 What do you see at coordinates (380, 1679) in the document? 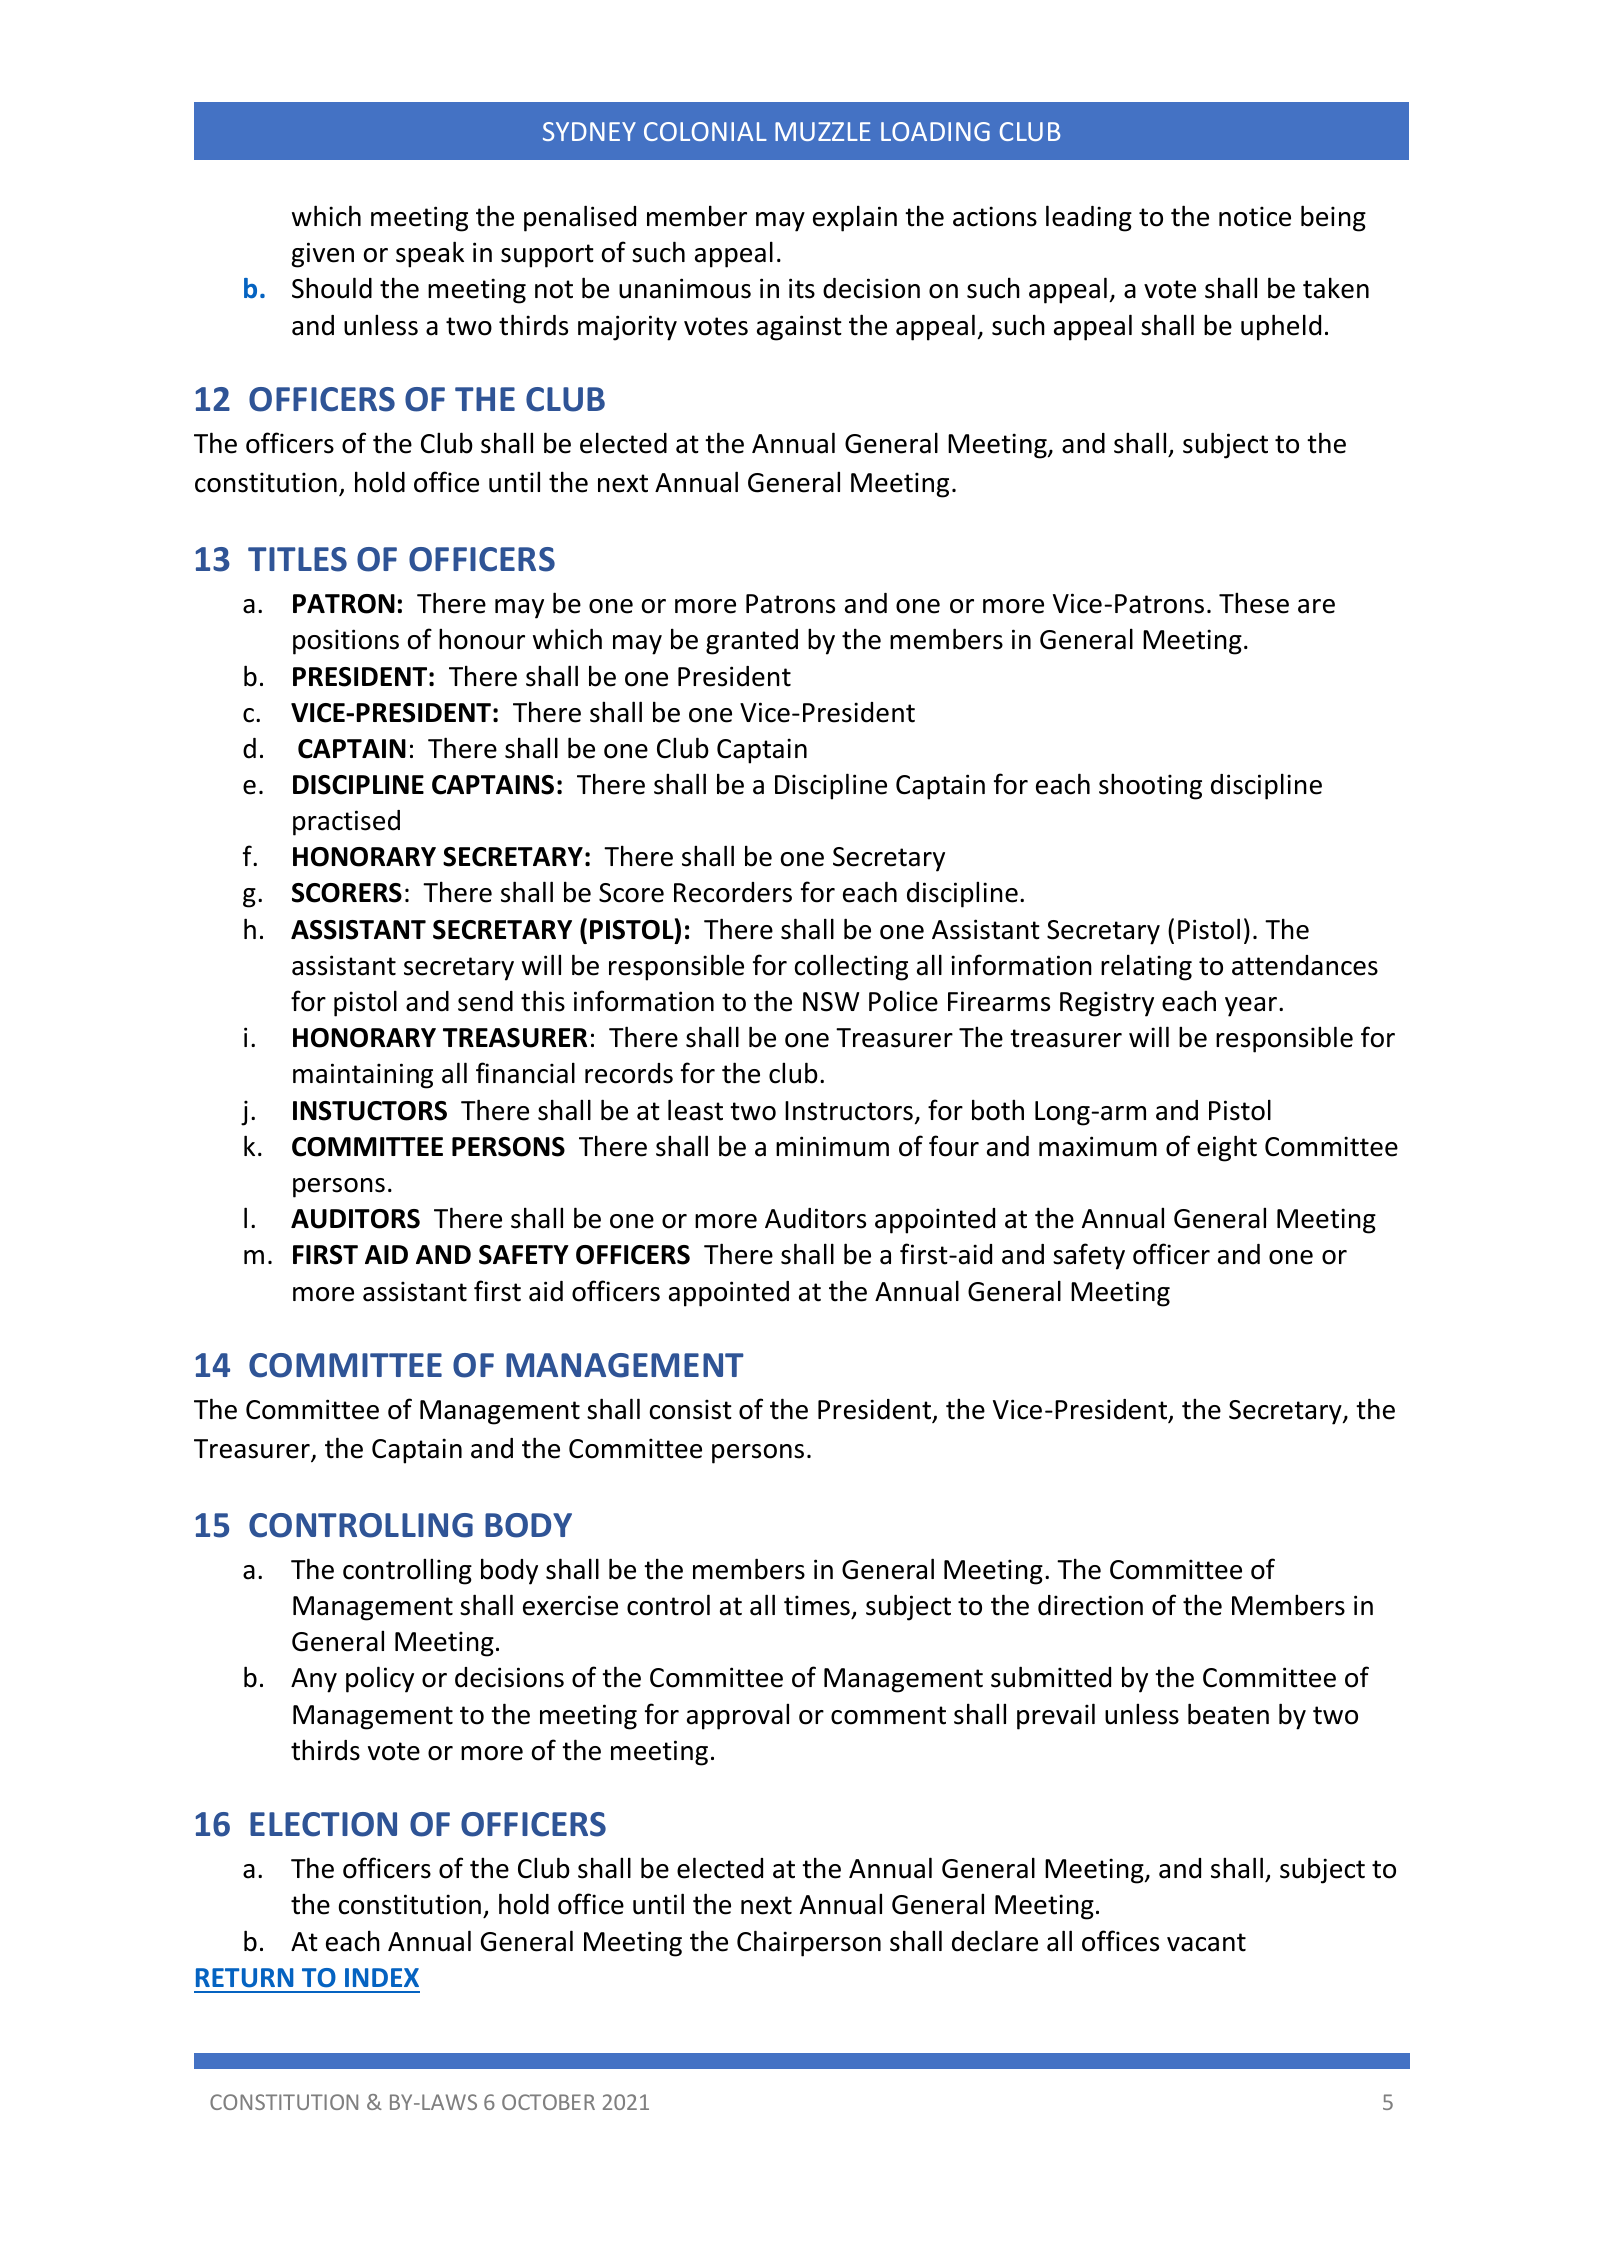
I see `policy` at bounding box center [380, 1679].
